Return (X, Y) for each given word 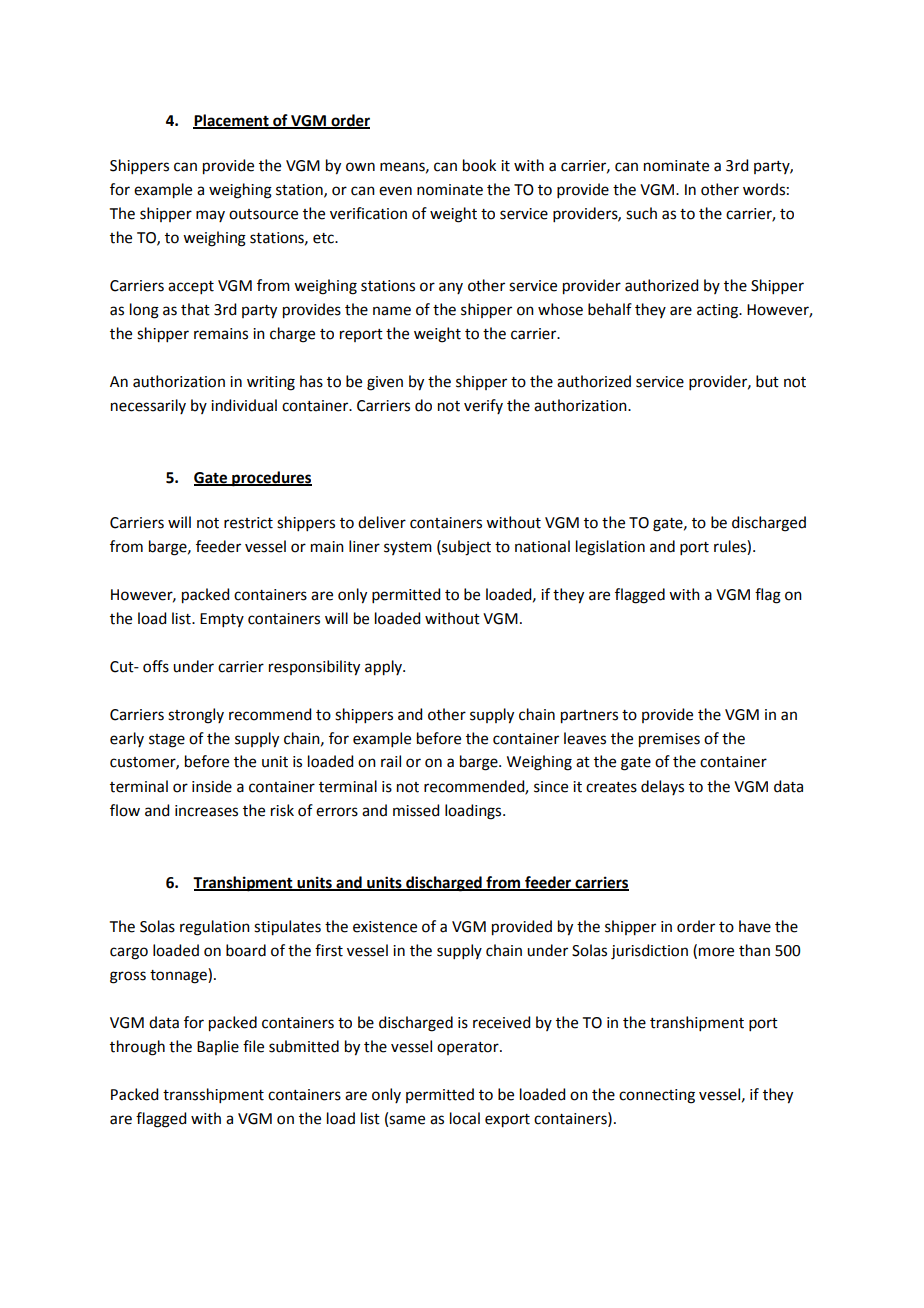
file (253, 1046)
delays (662, 787)
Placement (232, 121)
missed (416, 810)
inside (212, 786)
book (479, 165)
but (767, 381)
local (465, 1118)
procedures (271, 479)
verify (483, 406)
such (641, 213)
